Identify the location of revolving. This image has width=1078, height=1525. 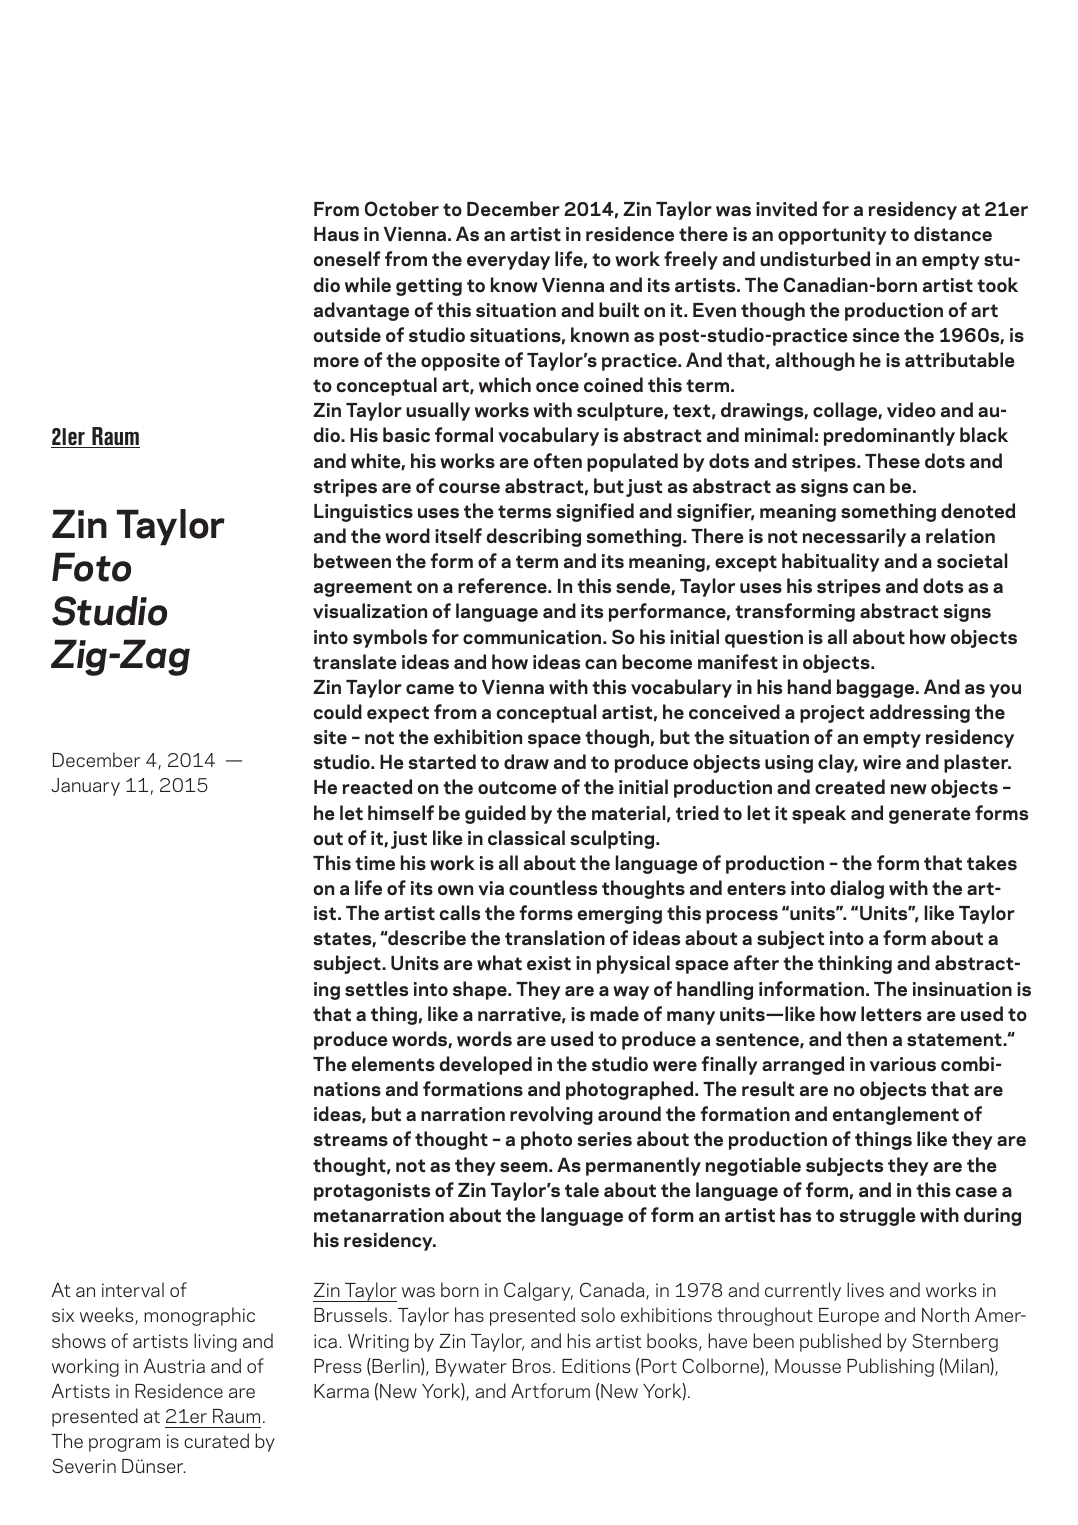
(551, 1115).
